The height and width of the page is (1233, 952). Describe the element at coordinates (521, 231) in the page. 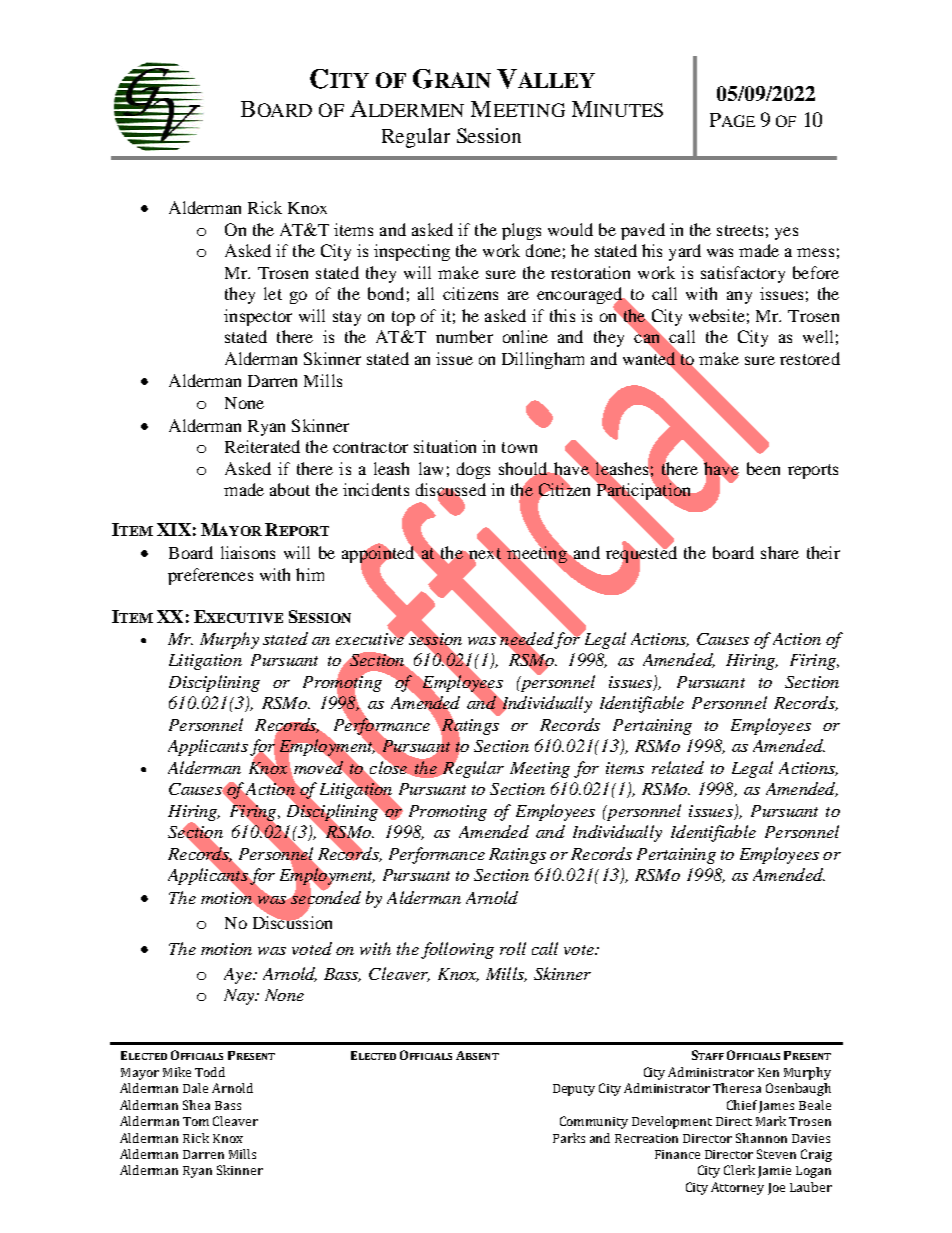

I see `plugs` at that location.
